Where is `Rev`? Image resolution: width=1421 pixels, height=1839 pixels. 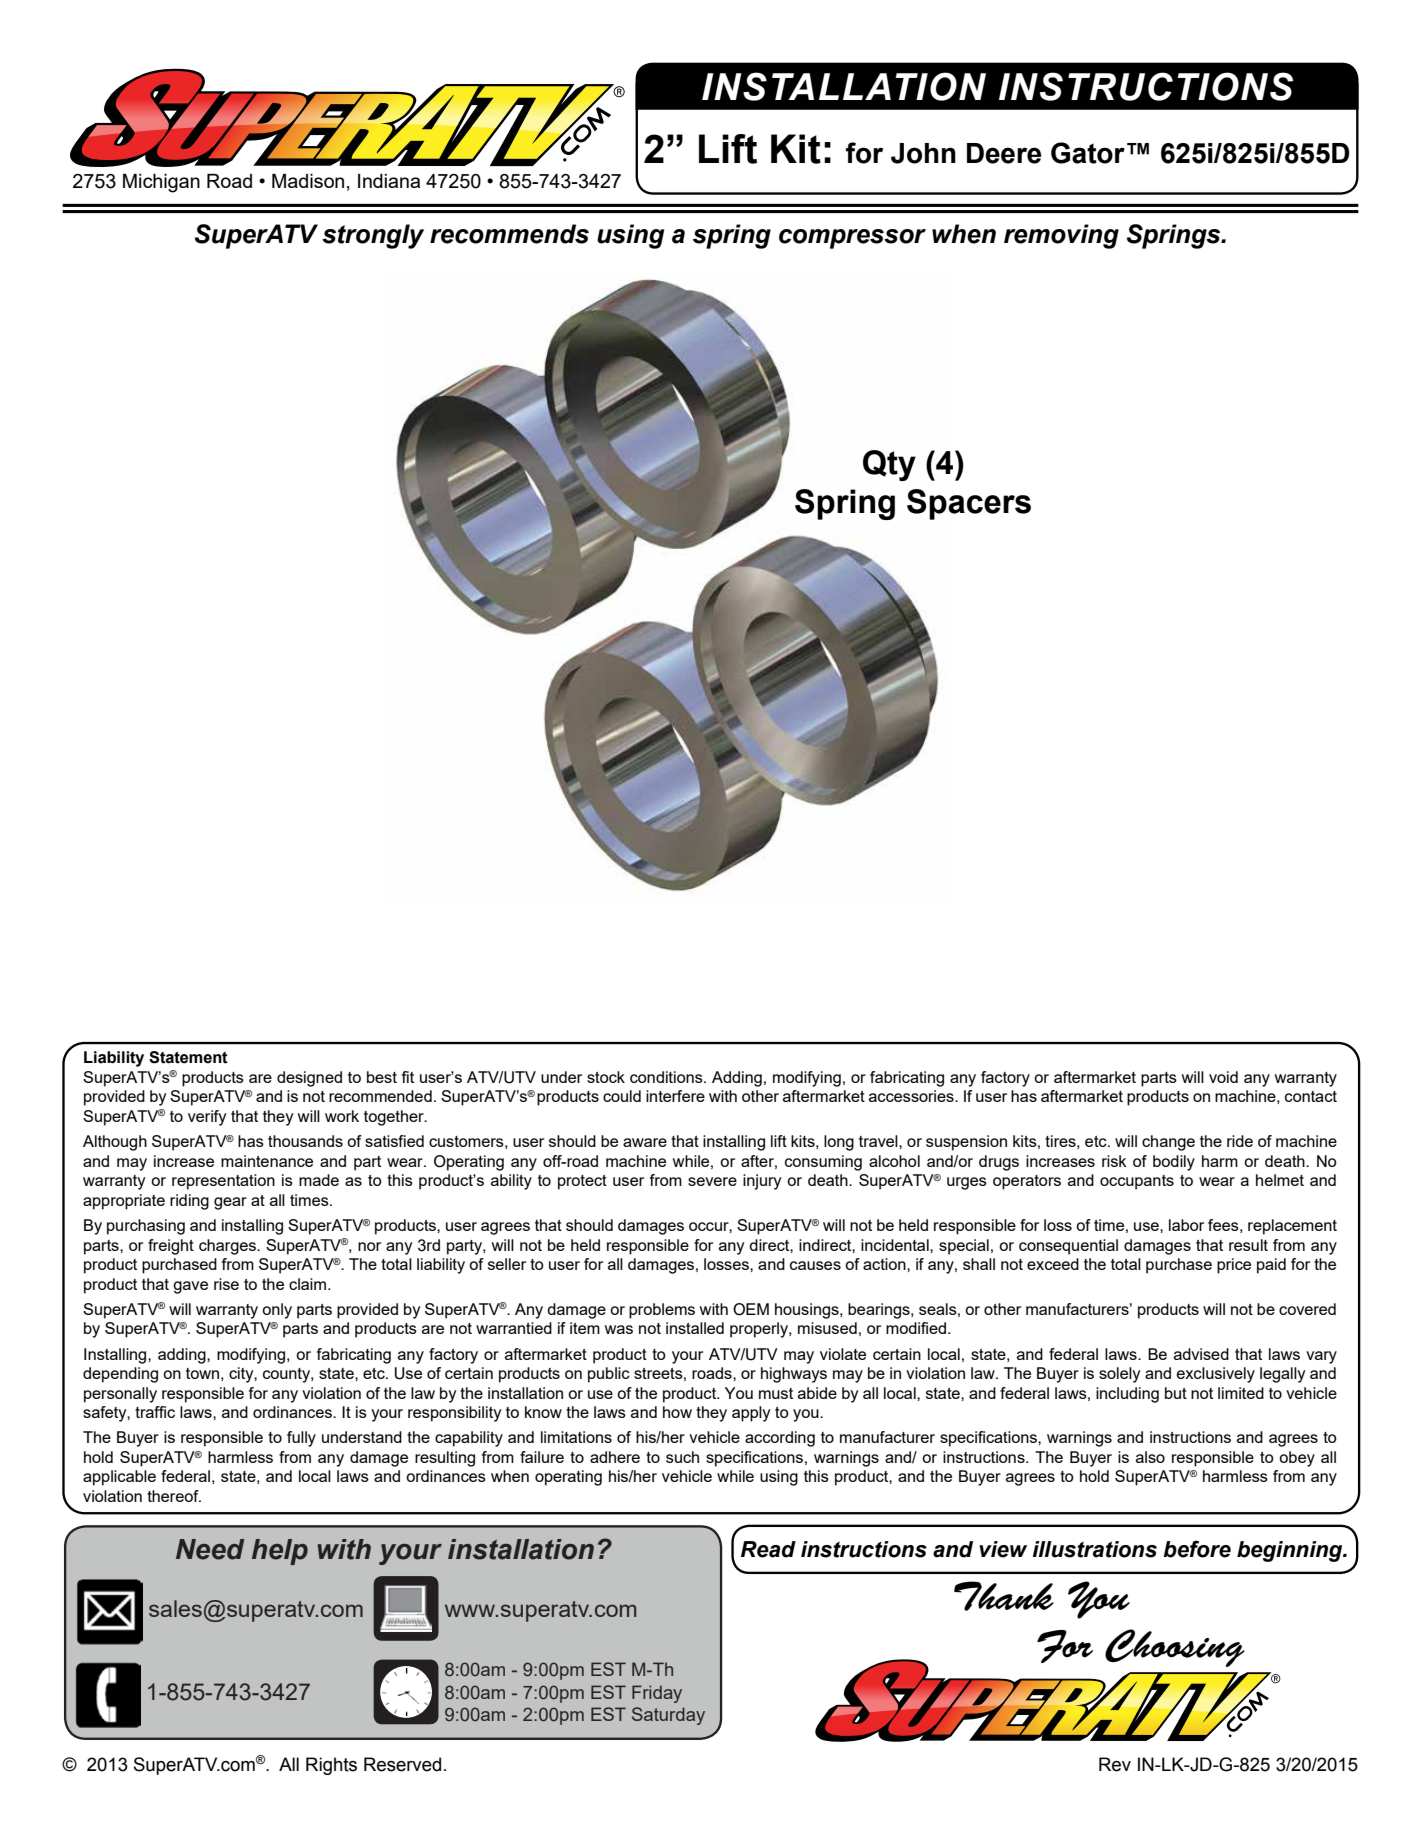
Rev is located at coordinates (1115, 1764).
